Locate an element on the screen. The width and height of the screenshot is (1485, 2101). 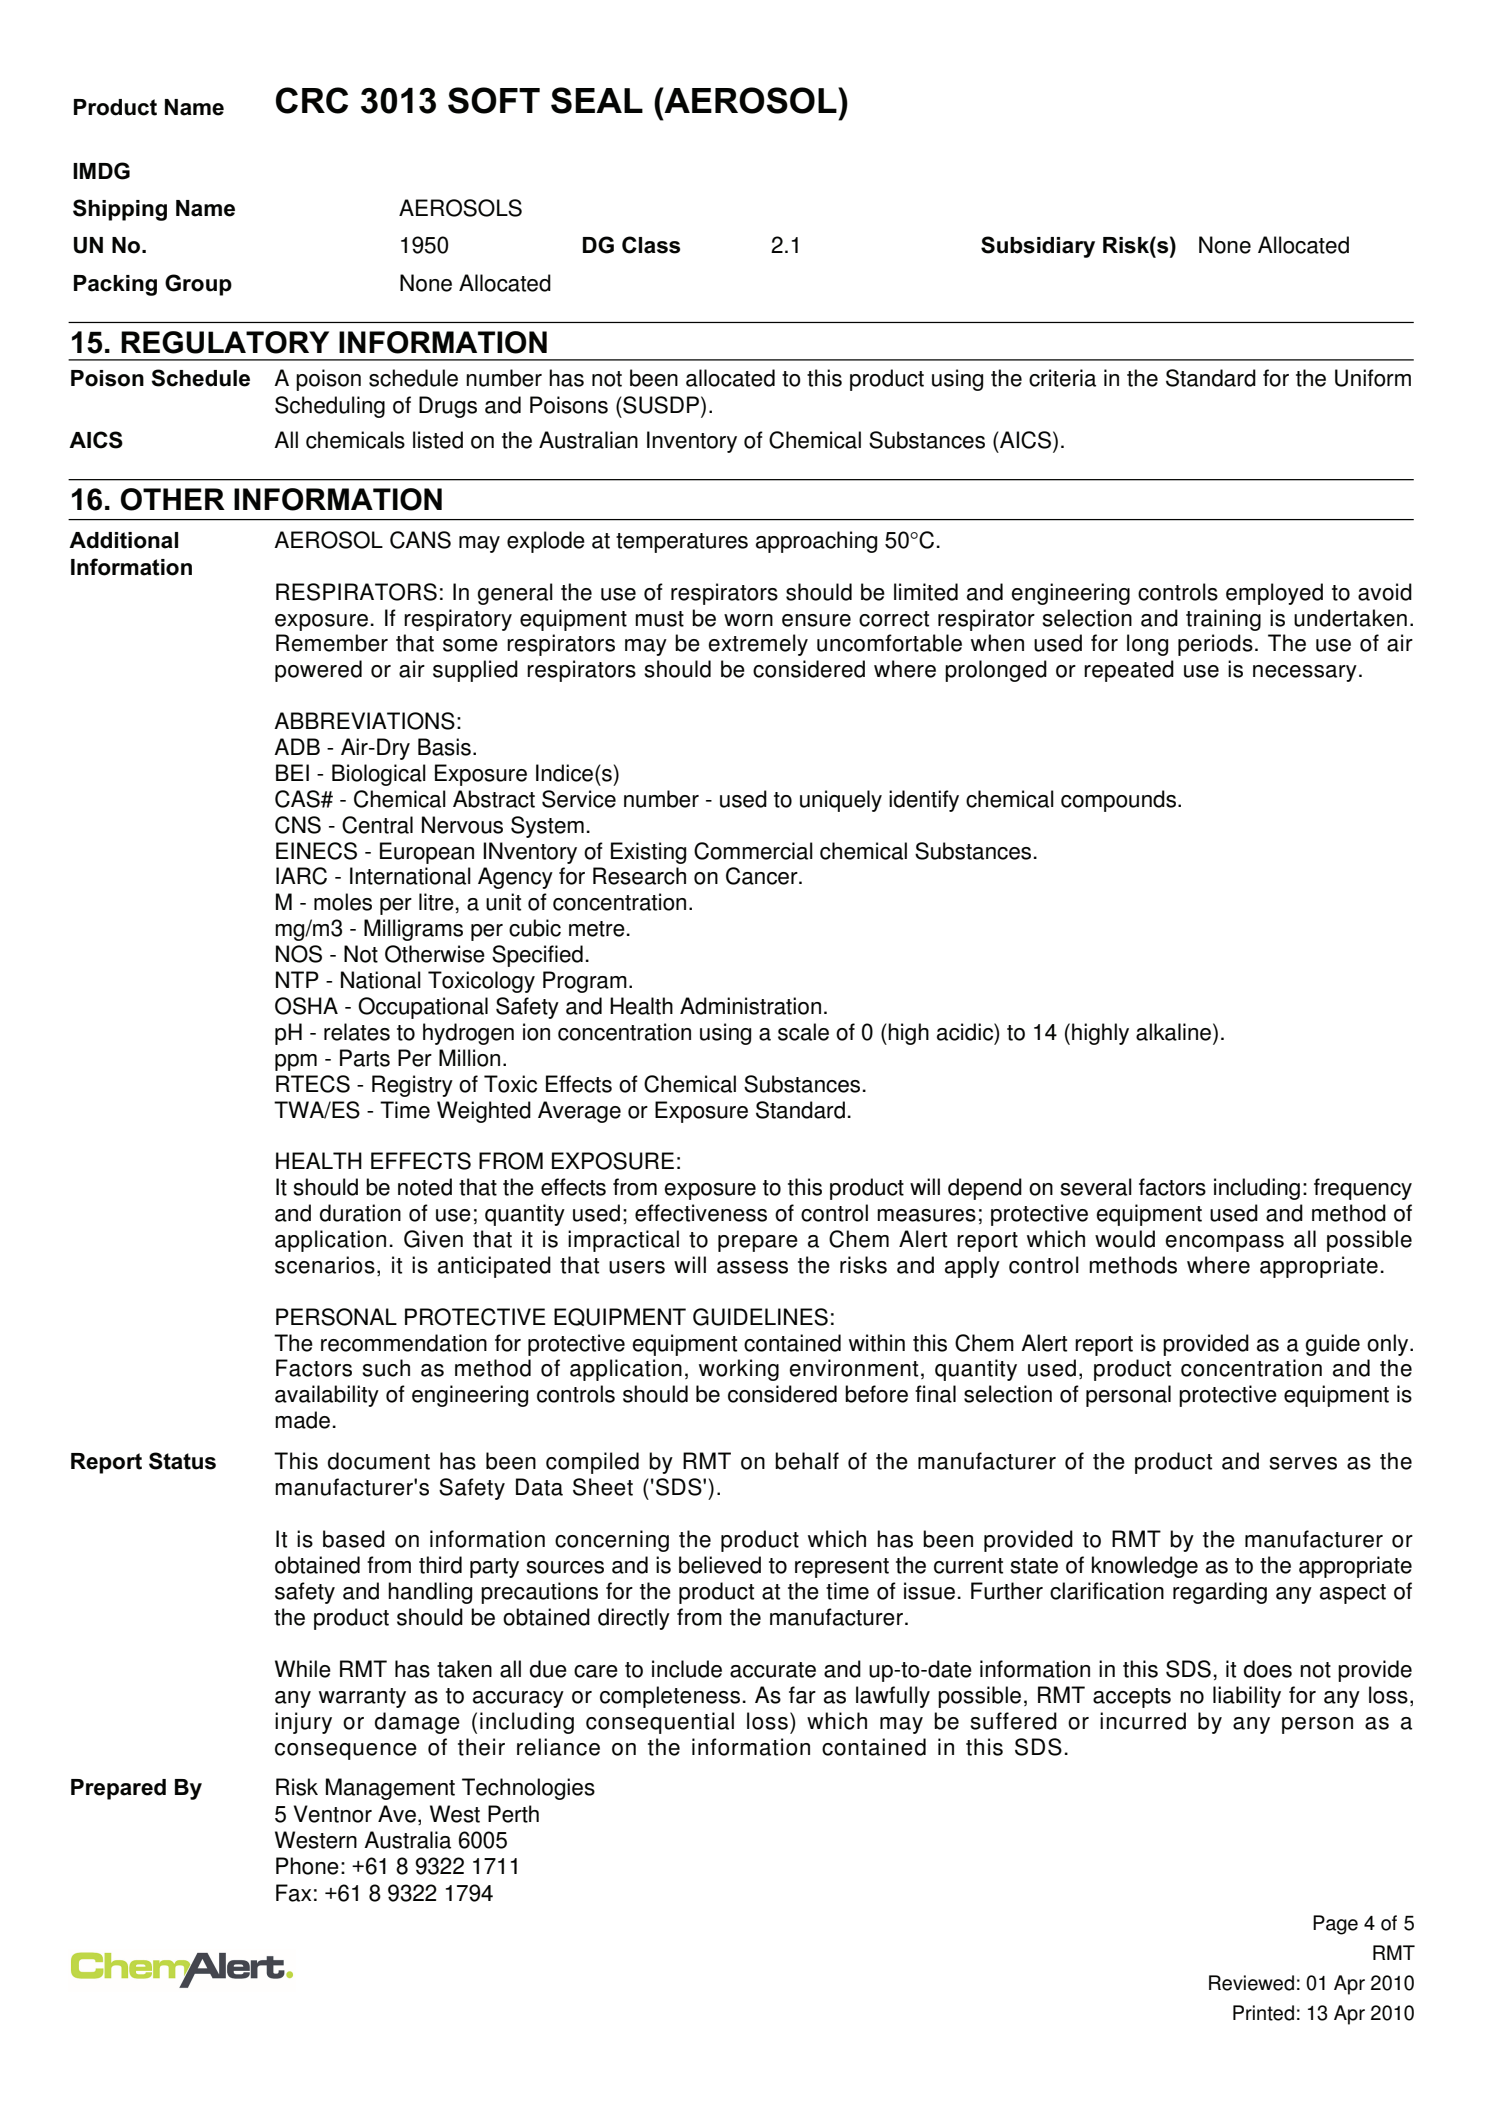
uniquely is located at coordinates (841, 801).
